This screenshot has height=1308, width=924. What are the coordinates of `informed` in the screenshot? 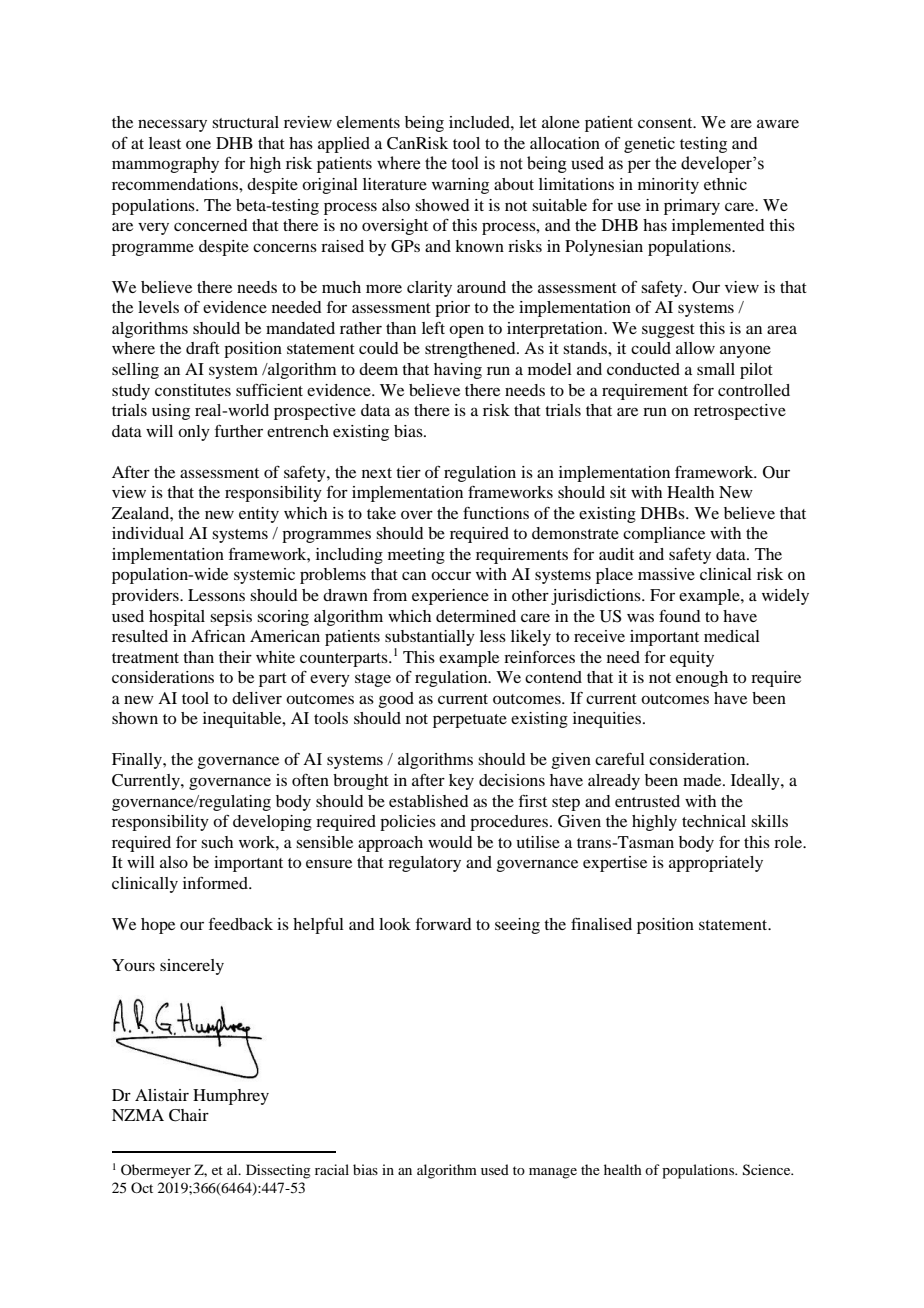 It's located at (216, 882).
